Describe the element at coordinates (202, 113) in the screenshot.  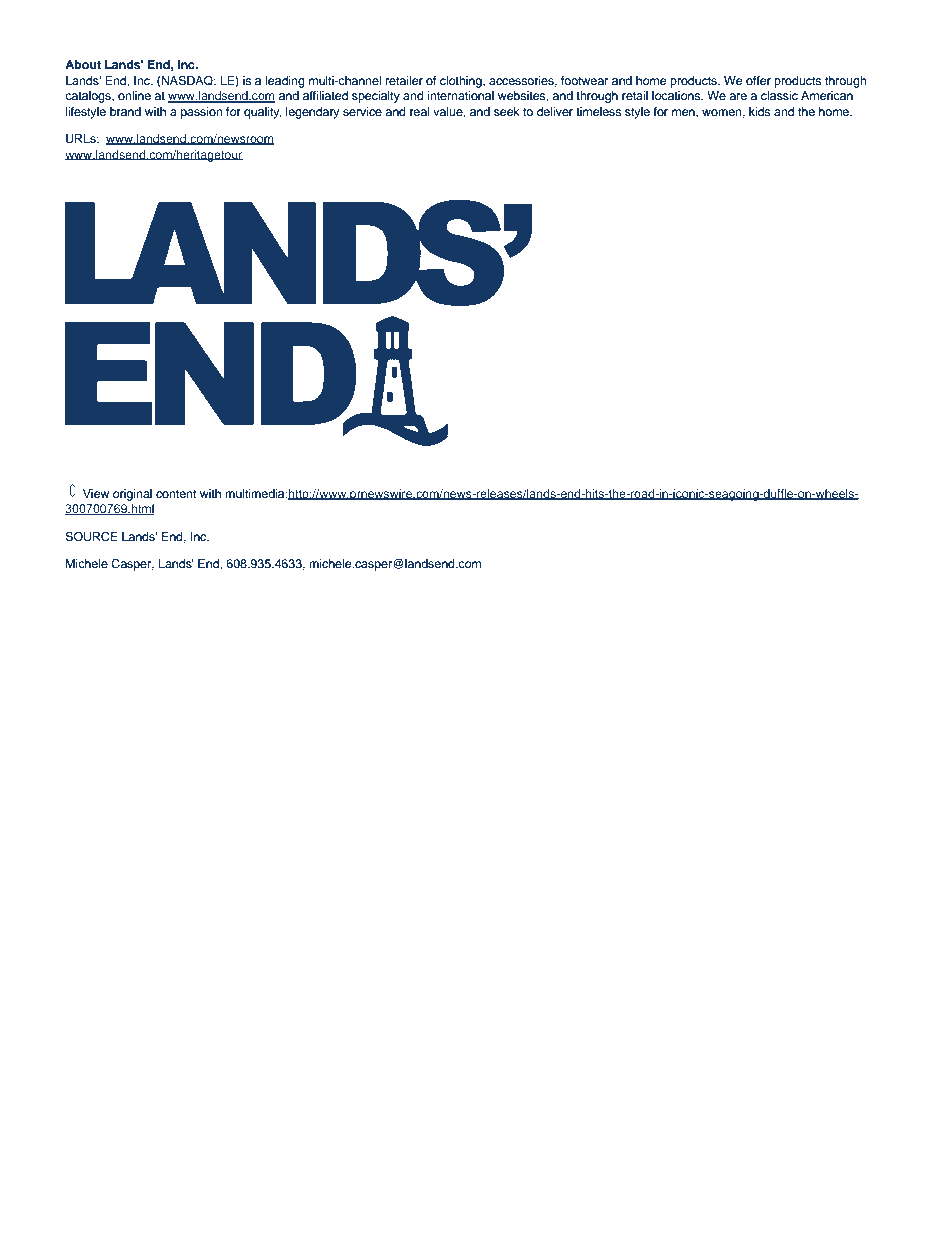
I see `passion` at that location.
